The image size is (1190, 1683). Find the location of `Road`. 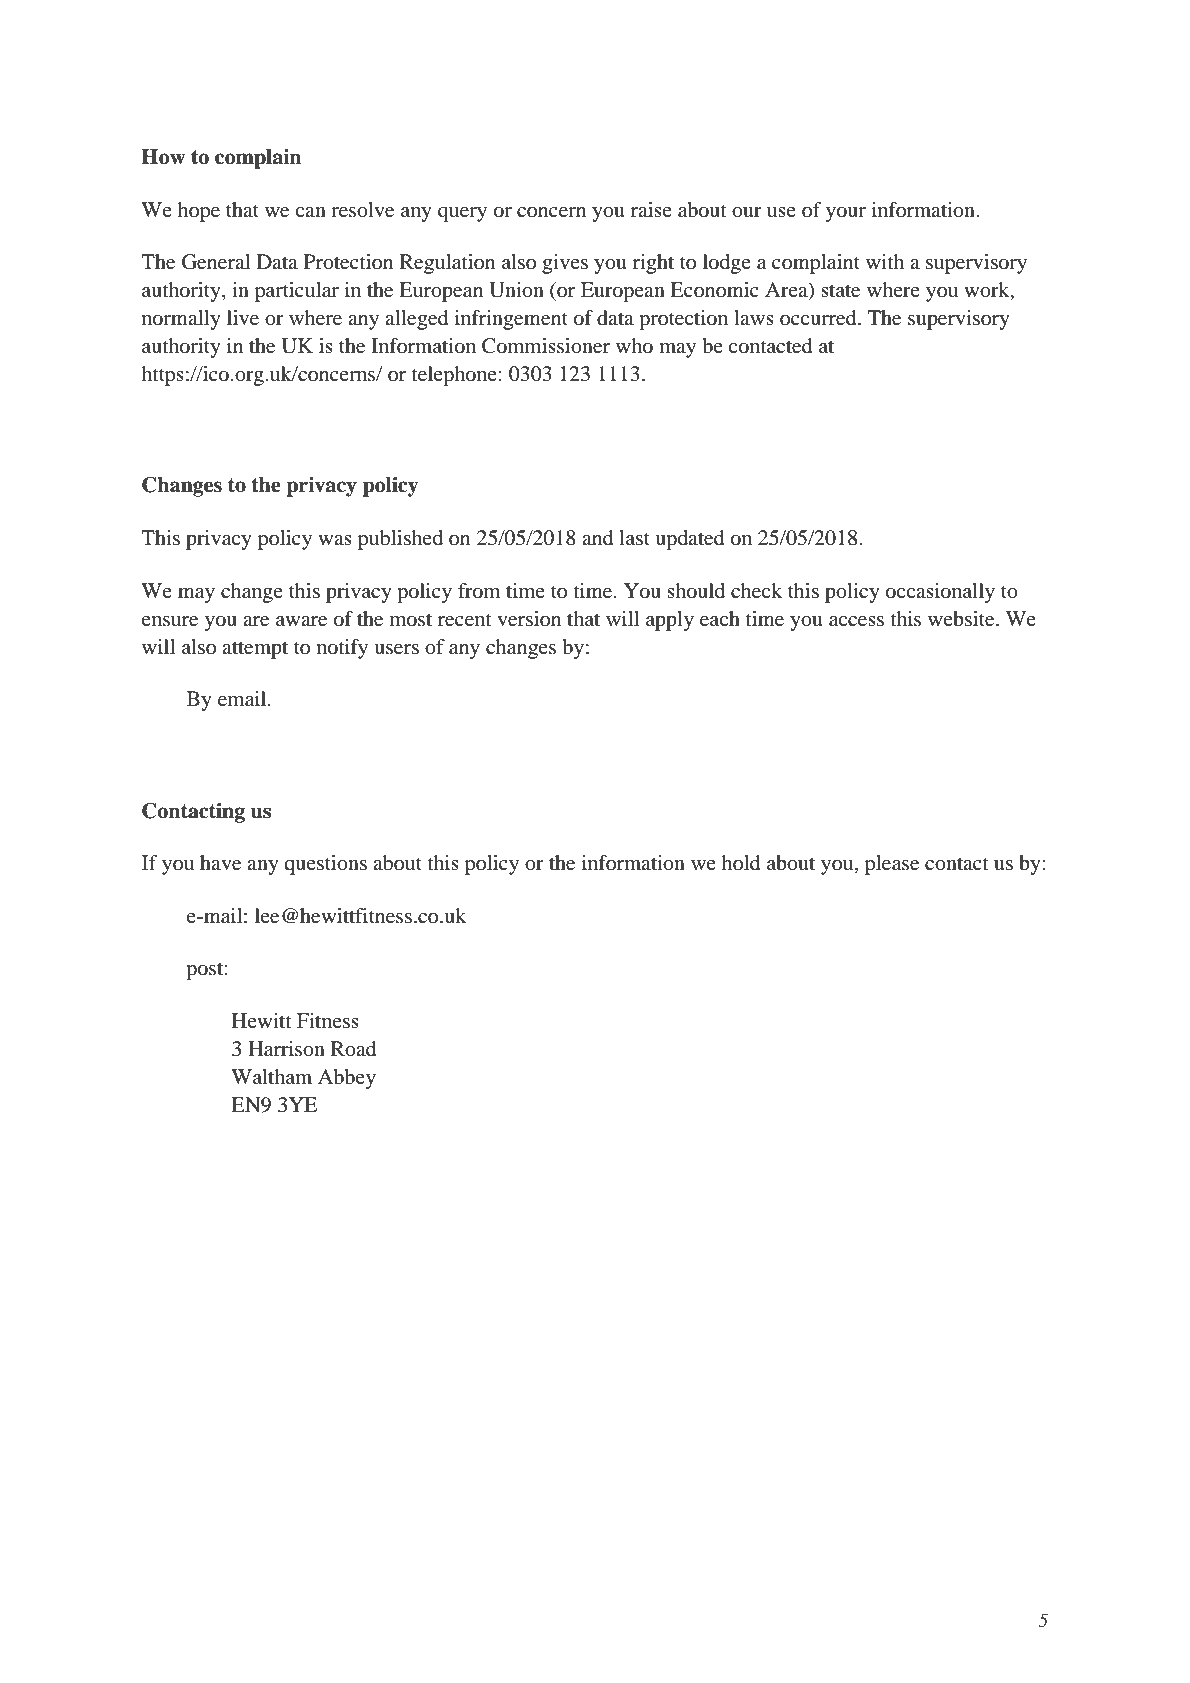

Road is located at coordinates (353, 1049).
